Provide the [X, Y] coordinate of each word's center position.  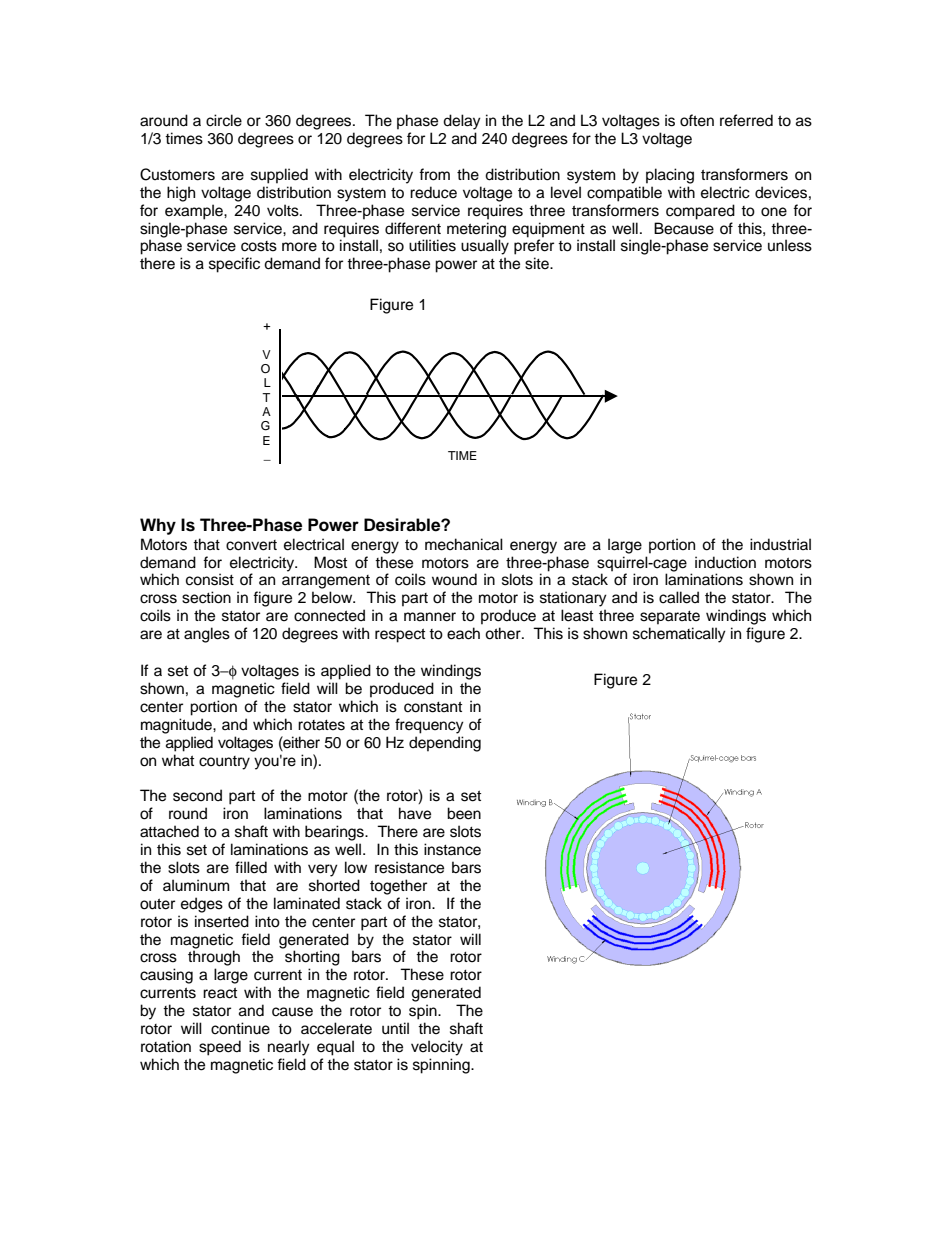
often [697, 120]
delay [462, 122]
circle [224, 120]
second [197, 795]
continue [240, 1028]
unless [790, 245]
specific [234, 265]
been [464, 813]
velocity [437, 1048]
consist [210, 579]
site [538, 263]
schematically [679, 635]
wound [454, 579]
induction [725, 562]
